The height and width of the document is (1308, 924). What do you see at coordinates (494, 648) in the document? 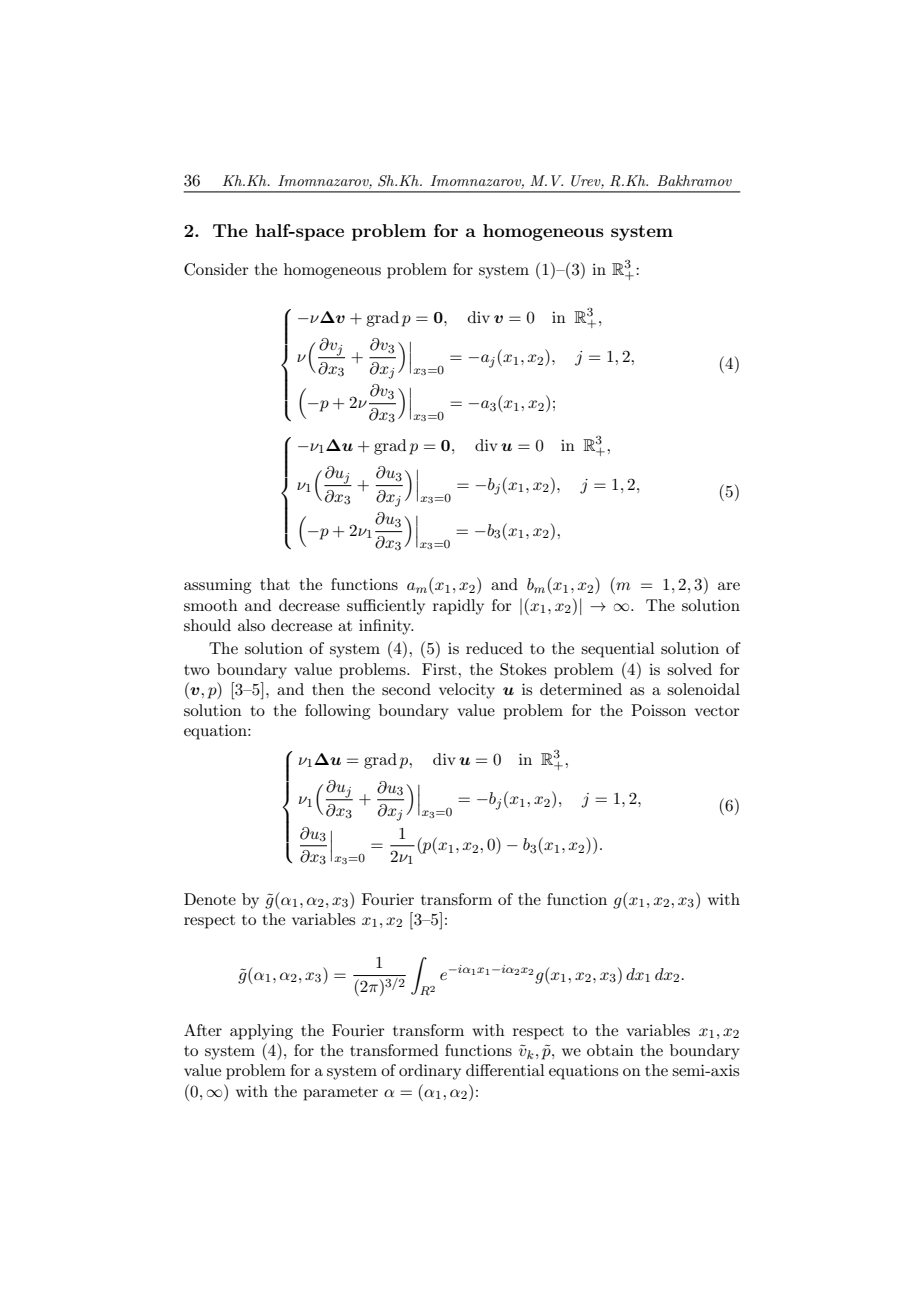
I see `reduced` at bounding box center [494, 648].
